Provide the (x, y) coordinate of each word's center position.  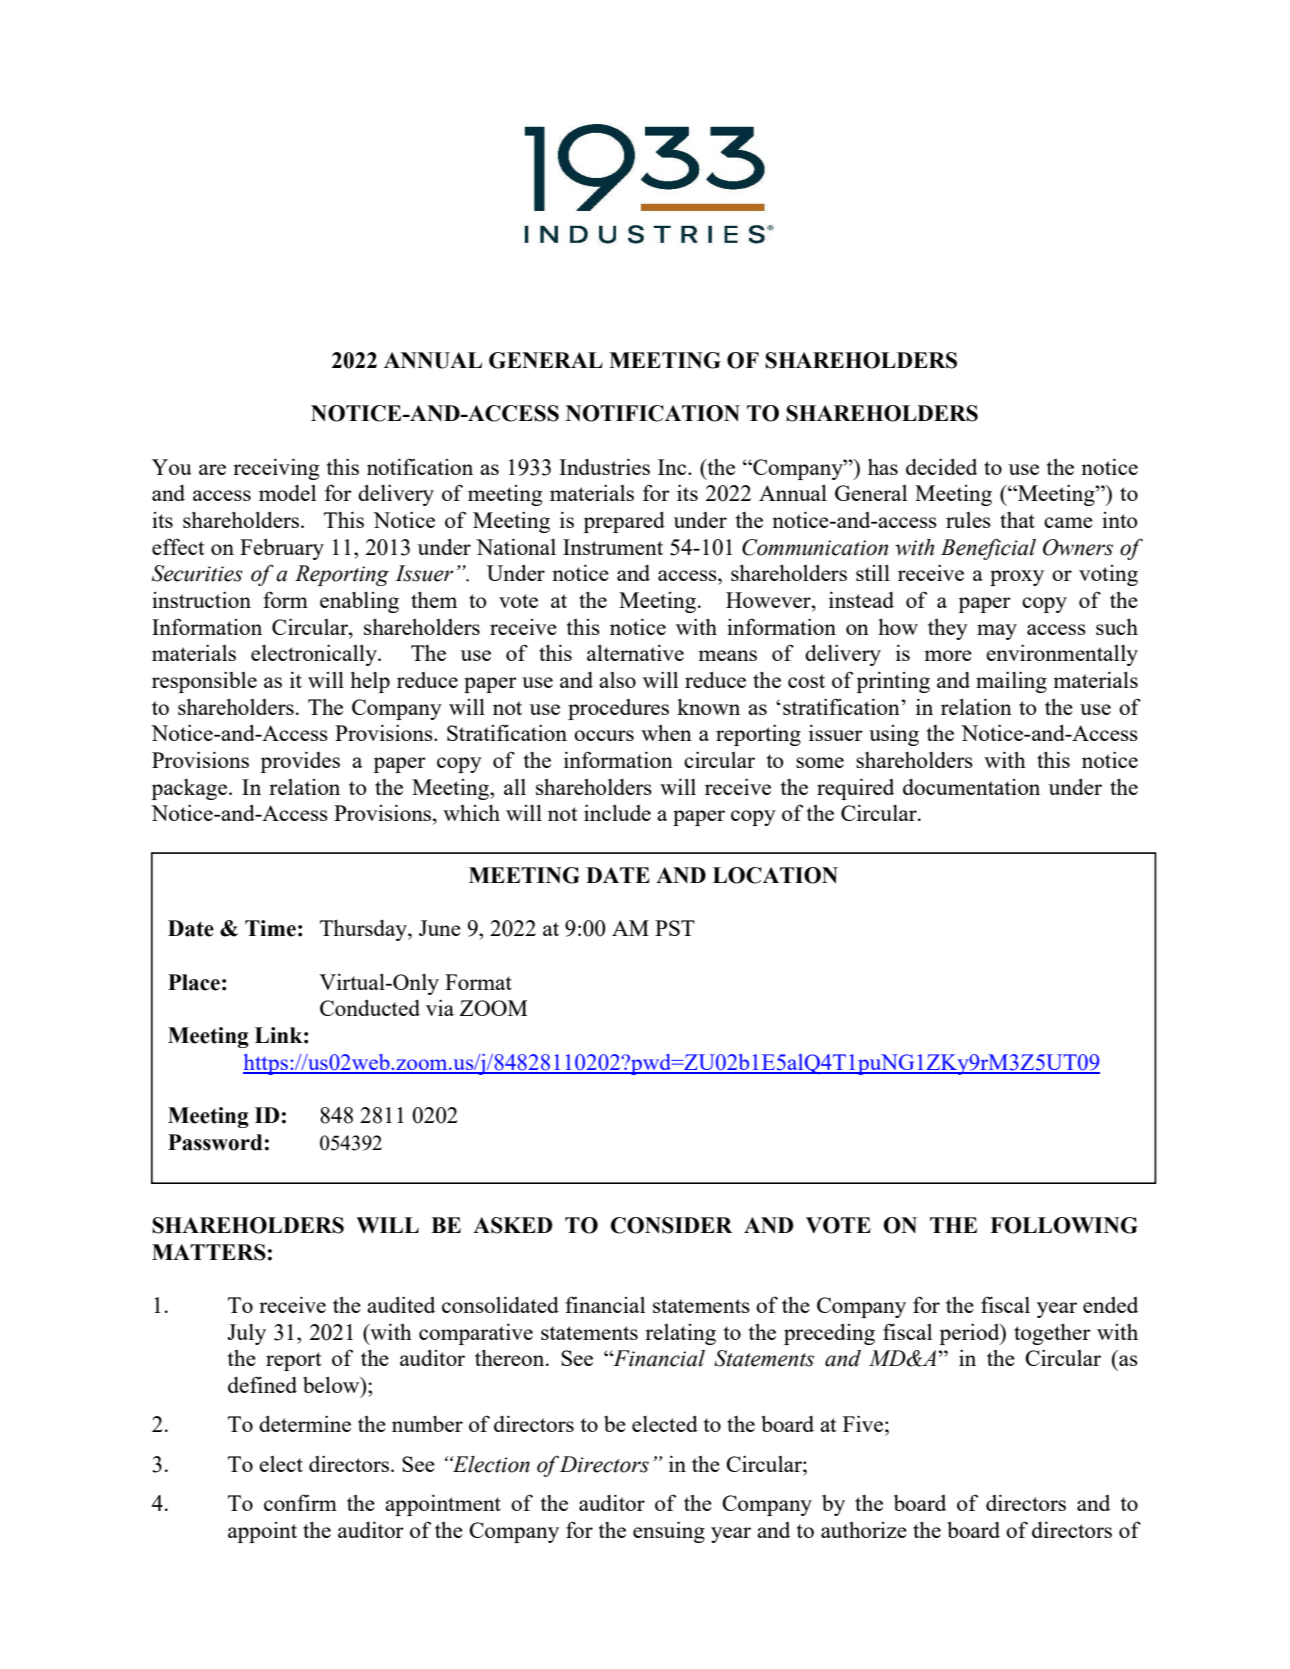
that (1017, 520)
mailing (1011, 682)
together (1052, 1334)
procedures (618, 709)
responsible (204, 682)
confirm (300, 1502)
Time (270, 928)
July (246, 1334)
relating (680, 1334)
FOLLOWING (1064, 1225)
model (287, 493)
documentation (971, 787)
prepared (624, 522)
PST (675, 928)
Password (215, 1142)
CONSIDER (671, 1225)
